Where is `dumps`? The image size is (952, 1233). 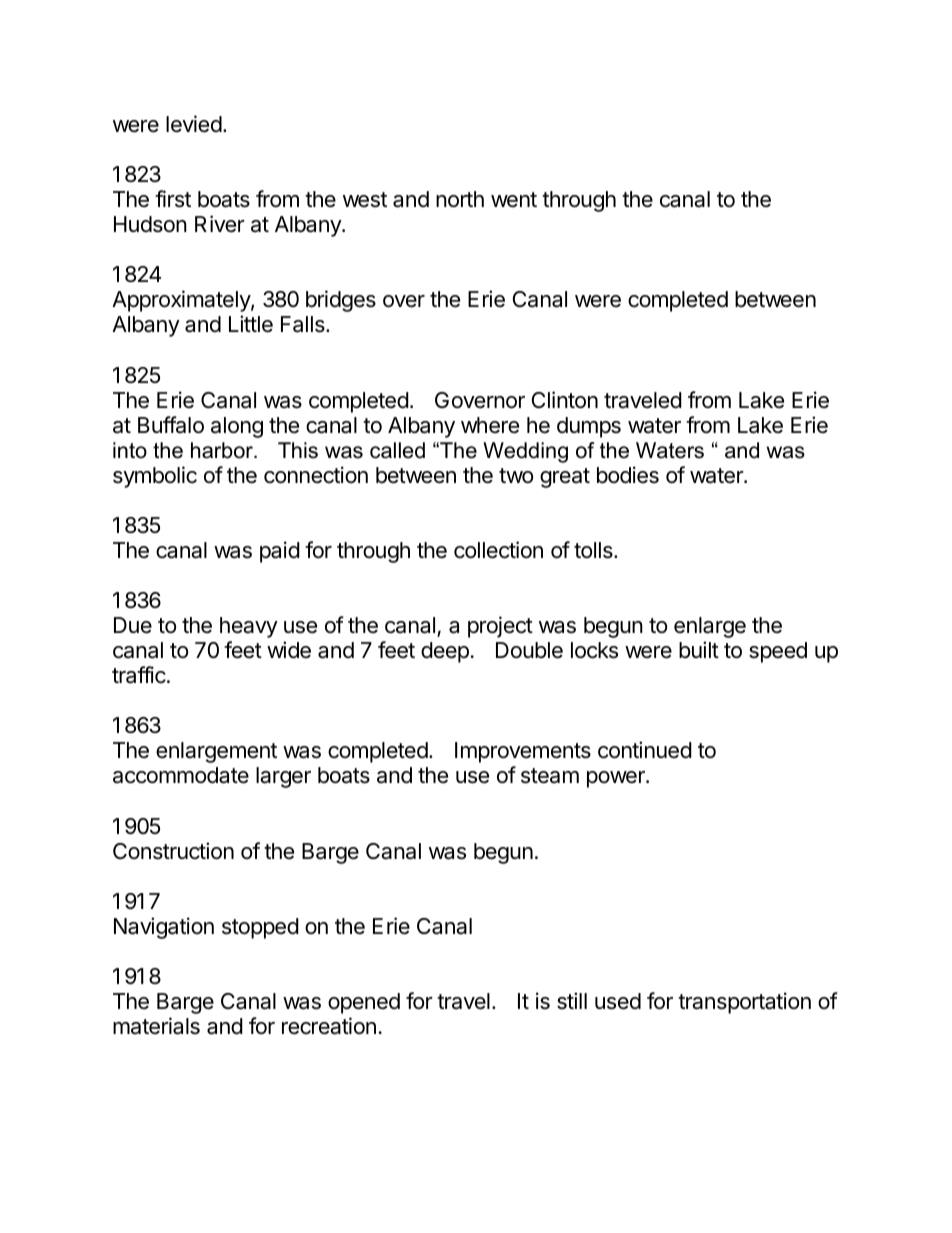
dumps is located at coordinates (589, 427).
